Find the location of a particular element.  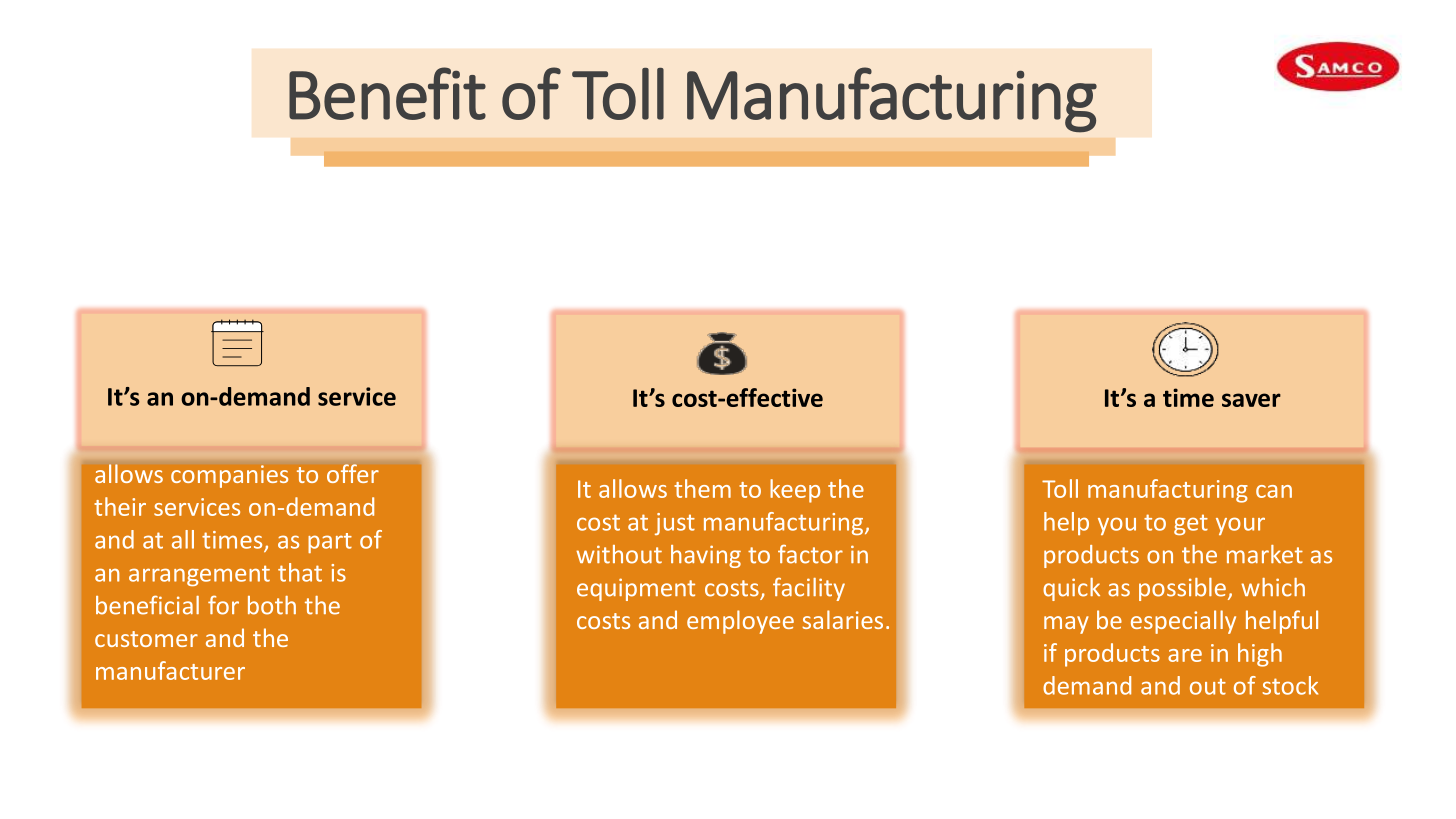

saver is located at coordinates (1251, 400).
